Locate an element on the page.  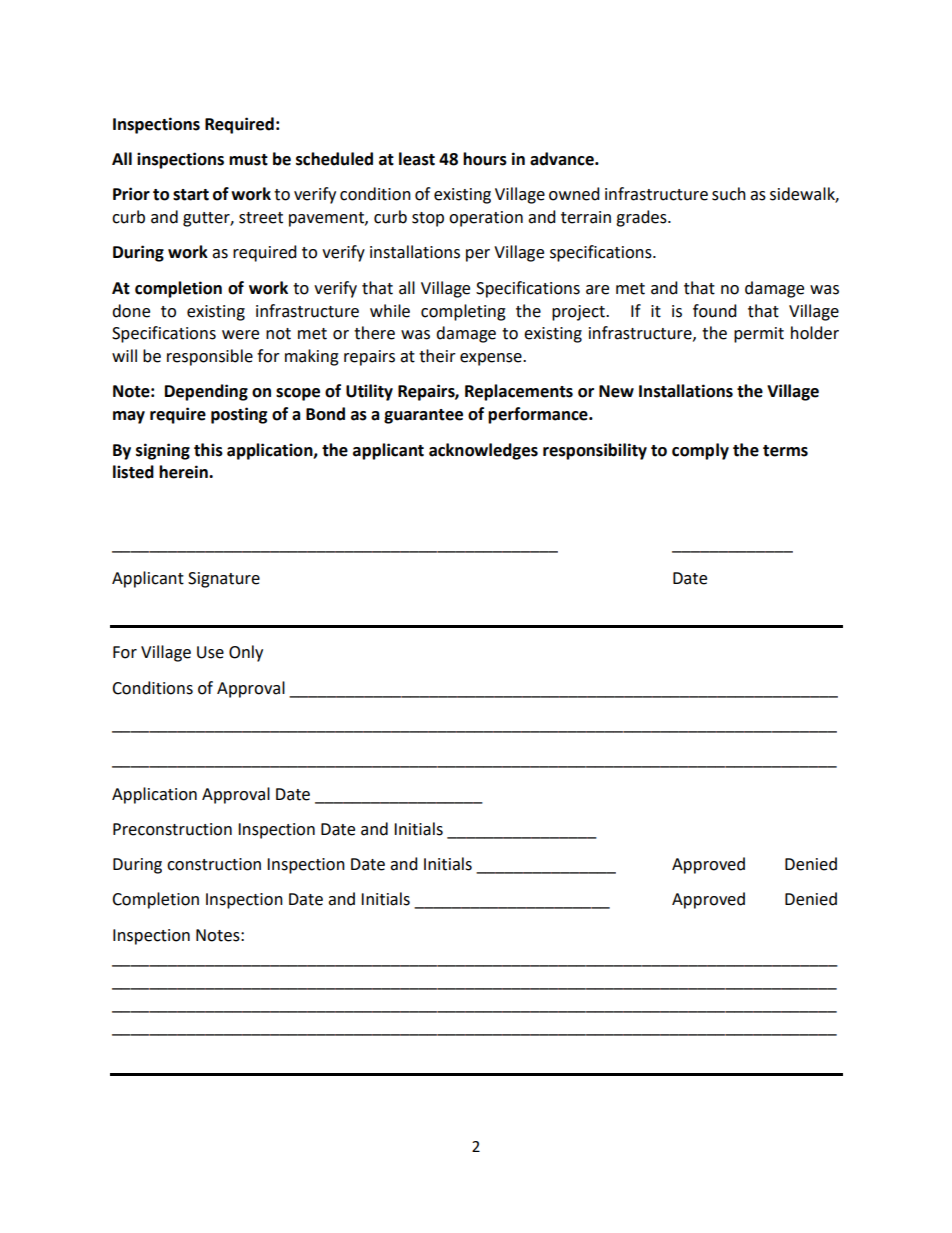
Depending is located at coordinates (206, 392).
